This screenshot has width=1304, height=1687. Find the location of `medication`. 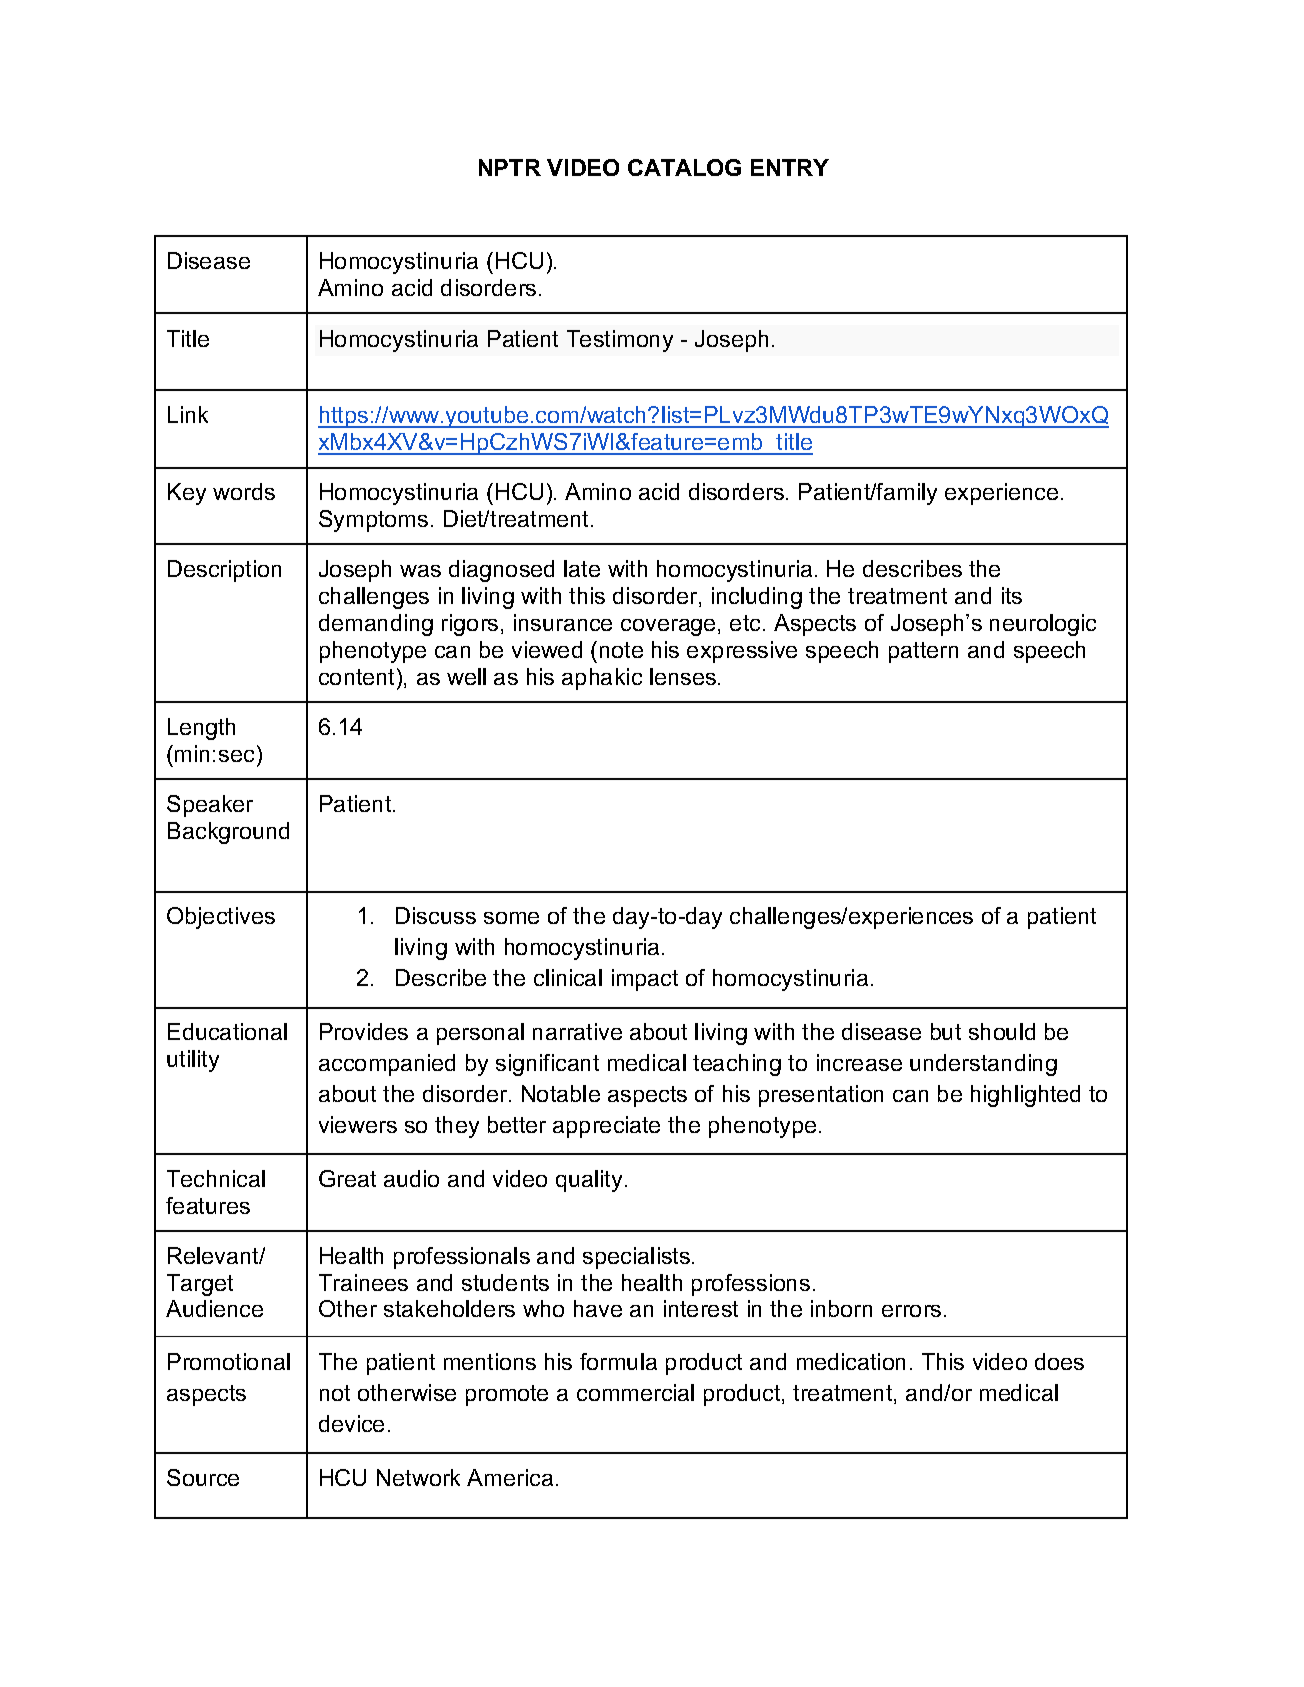

medication is located at coordinates (851, 1361).
